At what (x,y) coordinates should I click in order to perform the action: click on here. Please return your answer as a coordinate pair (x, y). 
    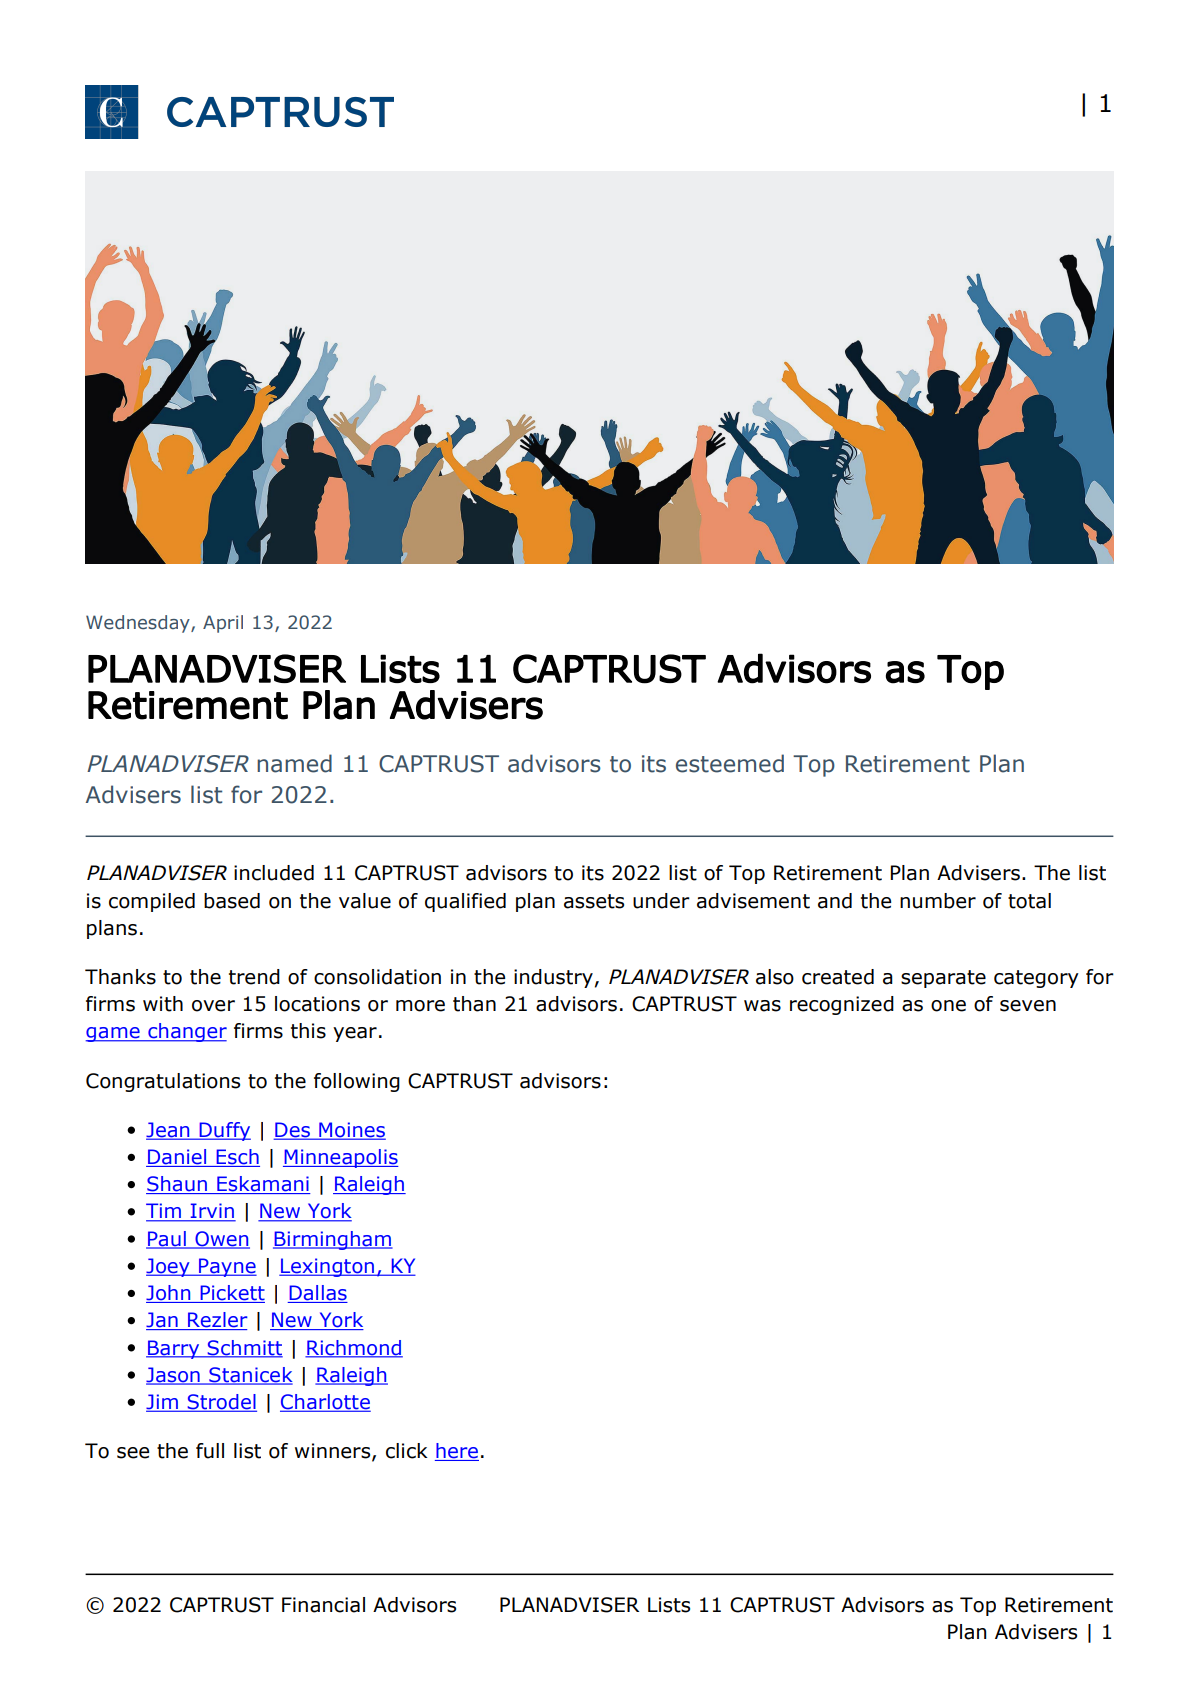
    Looking at the image, I should click on (457, 1452).
